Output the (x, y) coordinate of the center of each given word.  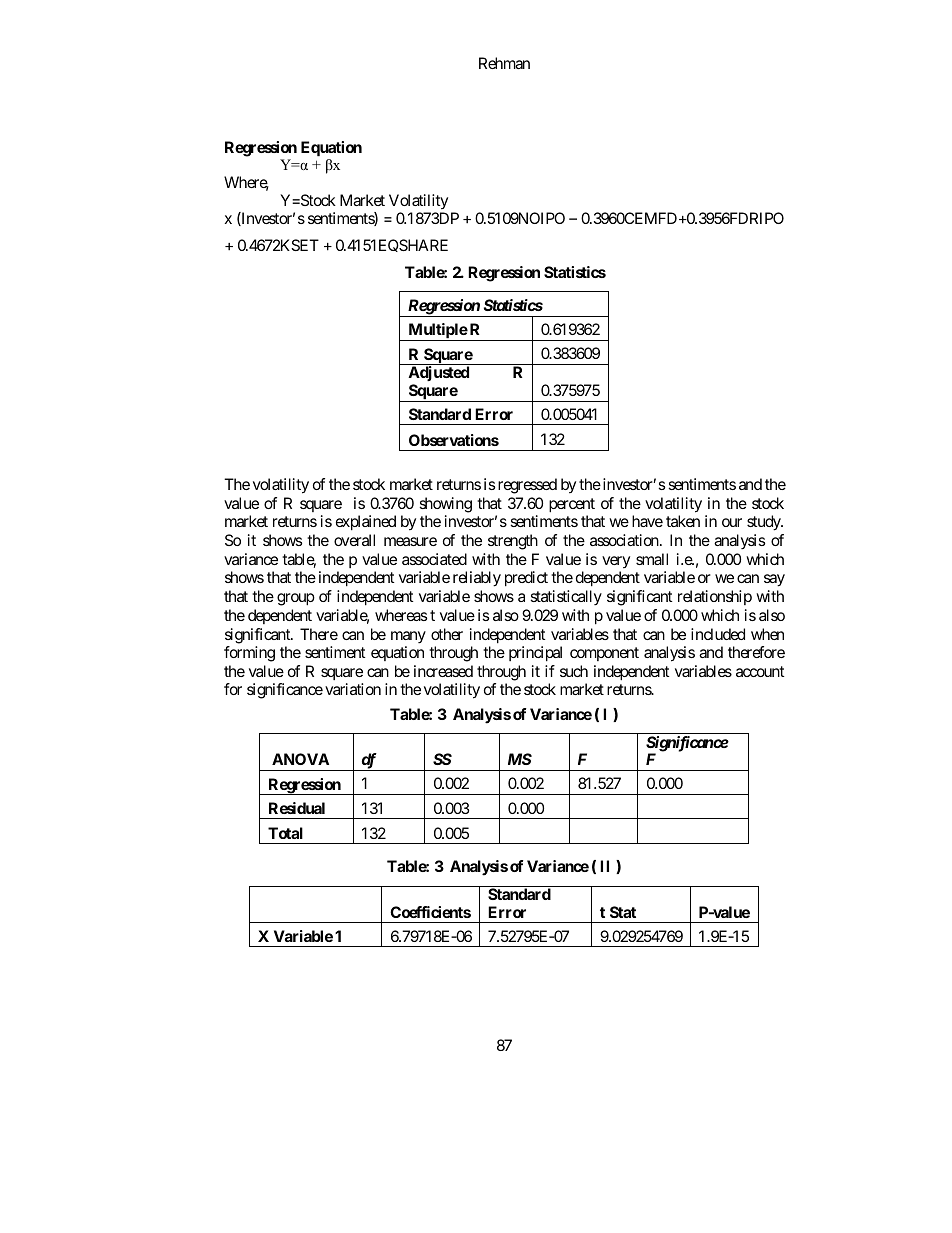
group (296, 599)
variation (353, 689)
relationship (715, 597)
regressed (527, 486)
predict (526, 579)
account (760, 671)
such (574, 671)
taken (683, 521)
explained (366, 523)
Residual (297, 808)
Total (285, 833)
